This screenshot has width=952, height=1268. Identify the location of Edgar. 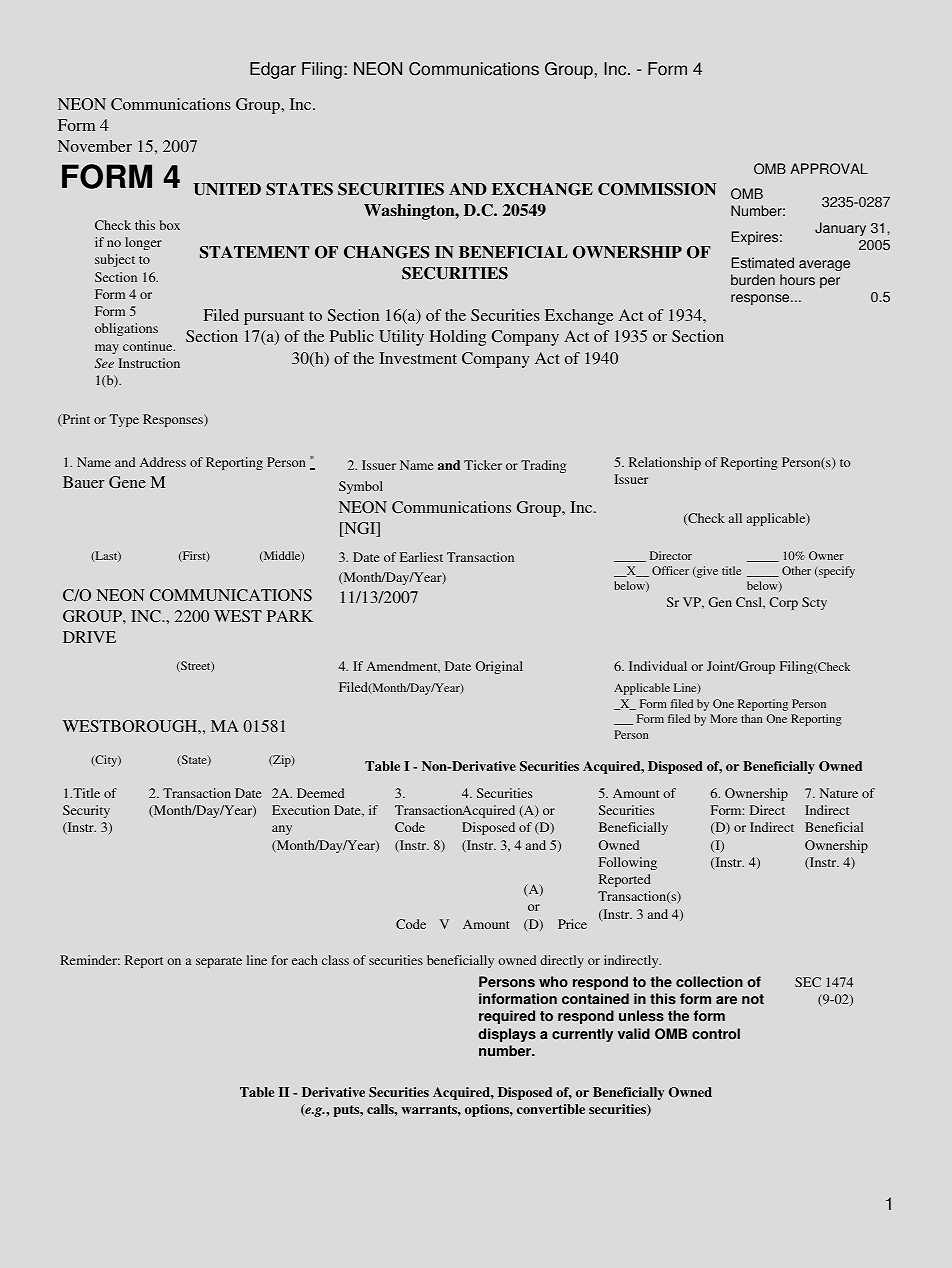
(273, 70).
